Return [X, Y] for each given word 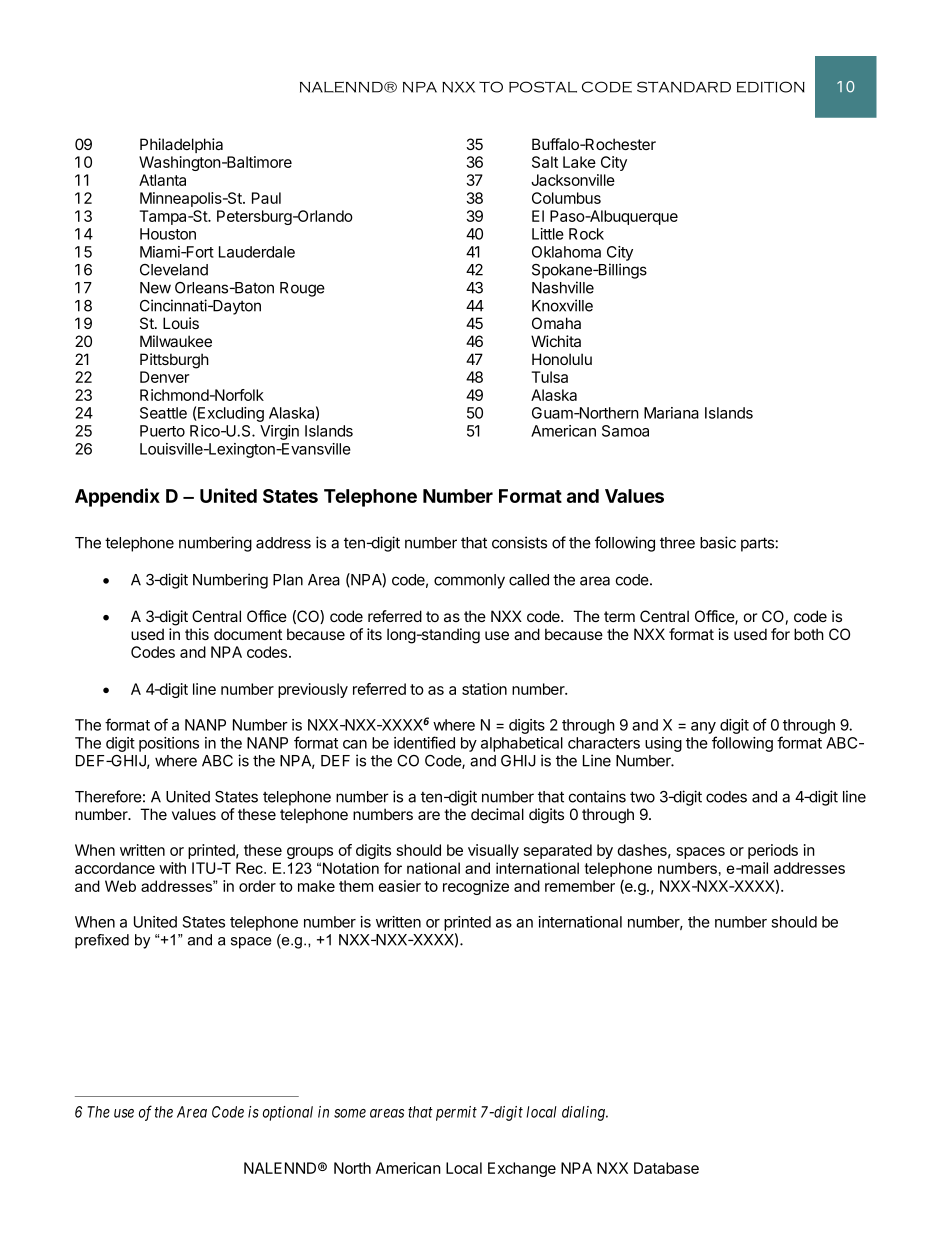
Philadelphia [181, 145]
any [703, 728]
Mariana [671, 413]
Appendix [117, 497]
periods [773, 851]
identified [424, 742]
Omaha [556, 323]
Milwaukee [176, 341]
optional [288, 1113]
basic [718, 542]
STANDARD [684, 87]
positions [169, 744]
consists [519, 542]
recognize [476, 887]
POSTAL [543, 87]
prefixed [102, 941]
